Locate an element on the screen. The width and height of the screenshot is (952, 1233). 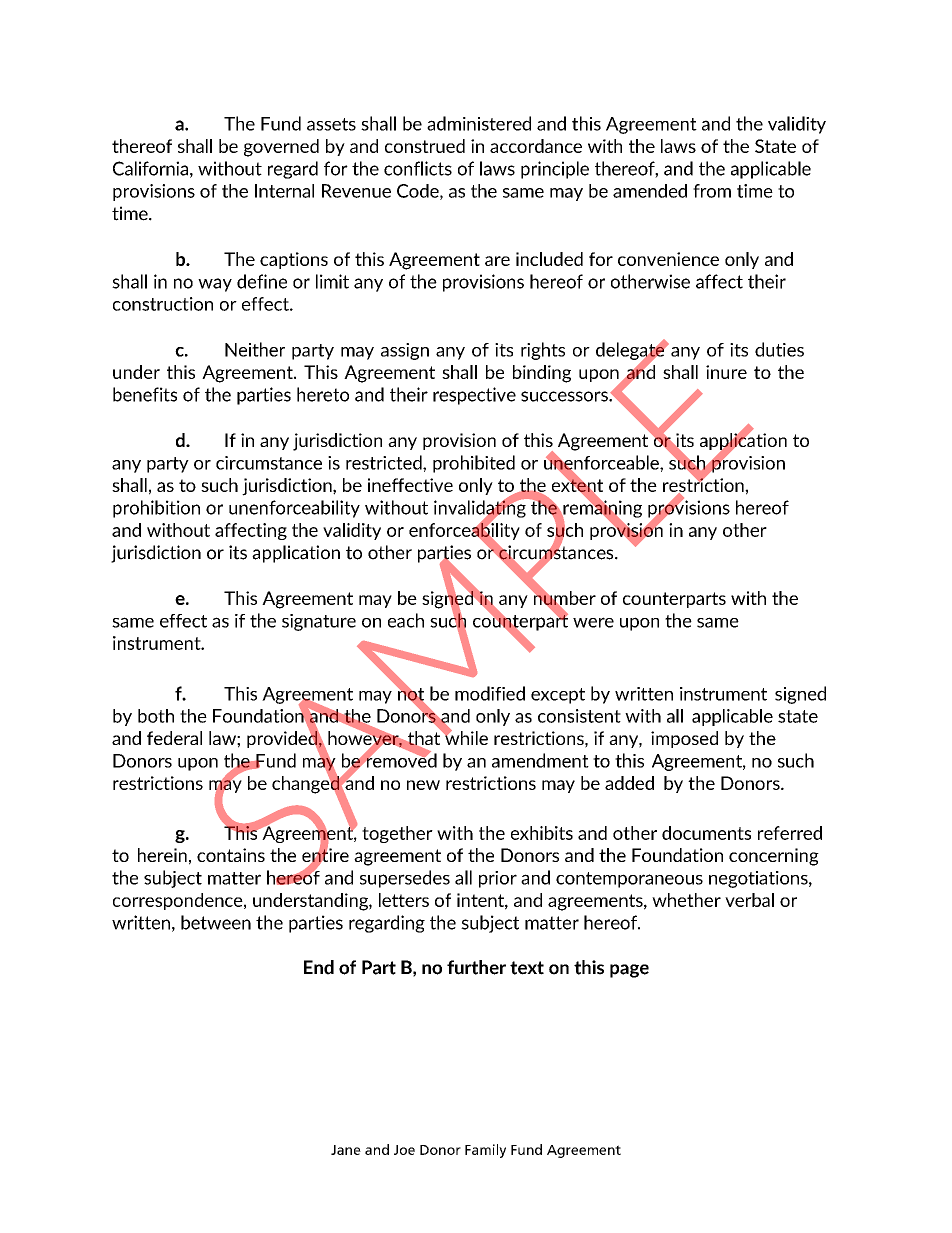
Family is located at coordinates (485, 1151).
